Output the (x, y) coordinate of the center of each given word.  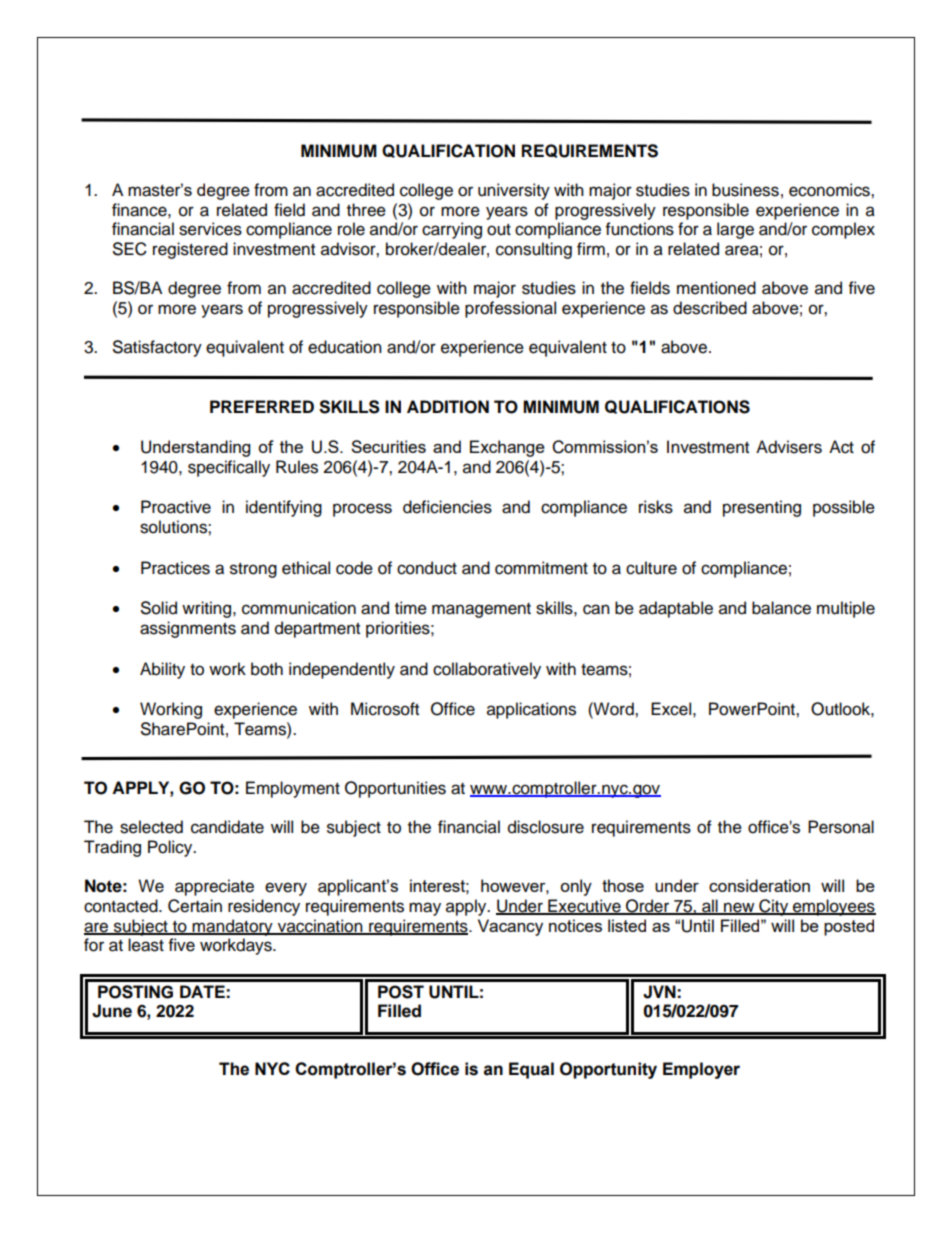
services (210, 229)
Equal (531, 1070)
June (112, 1011)
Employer (701, 1070)
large (735, 230)
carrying (452, 230)
